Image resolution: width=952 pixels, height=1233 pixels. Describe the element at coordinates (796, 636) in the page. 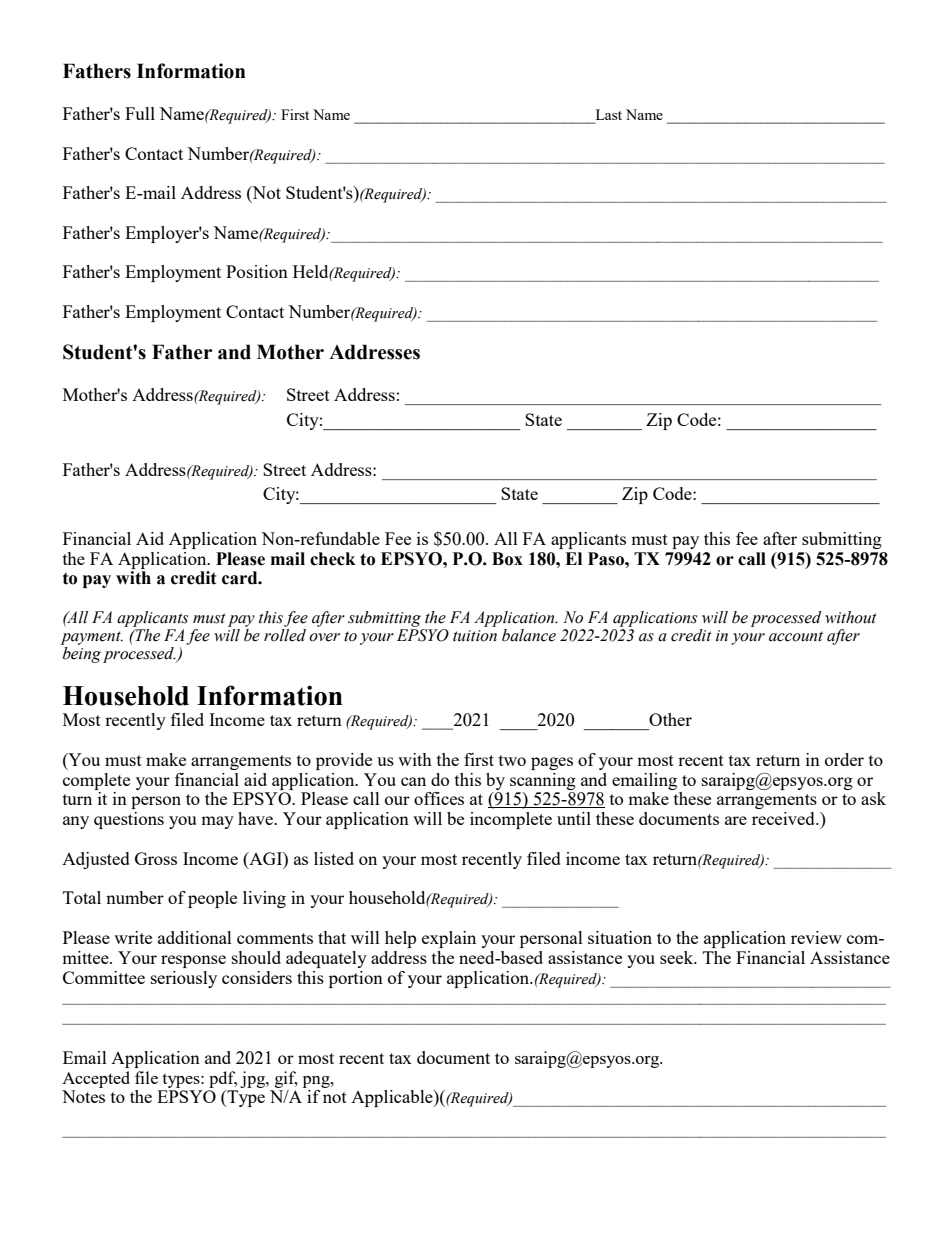

I see `account` at that location.
